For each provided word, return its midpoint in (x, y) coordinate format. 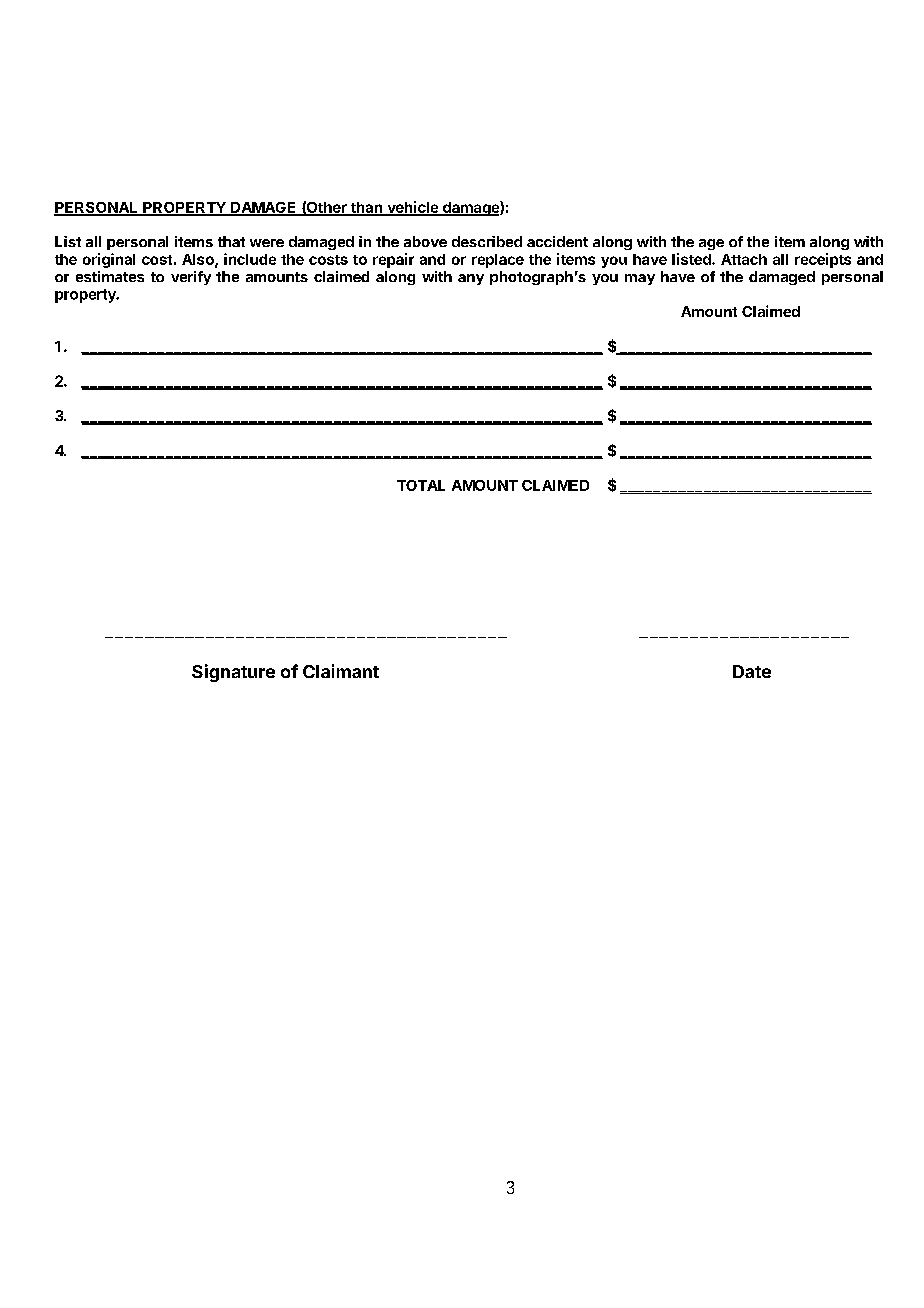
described (487, 241)
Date (752, 671)
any (471, 279)
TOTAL (421, 485)
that (231, 241)
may (640, 279)
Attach (744, 259)
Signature (233, 673)
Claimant (341, 671)
